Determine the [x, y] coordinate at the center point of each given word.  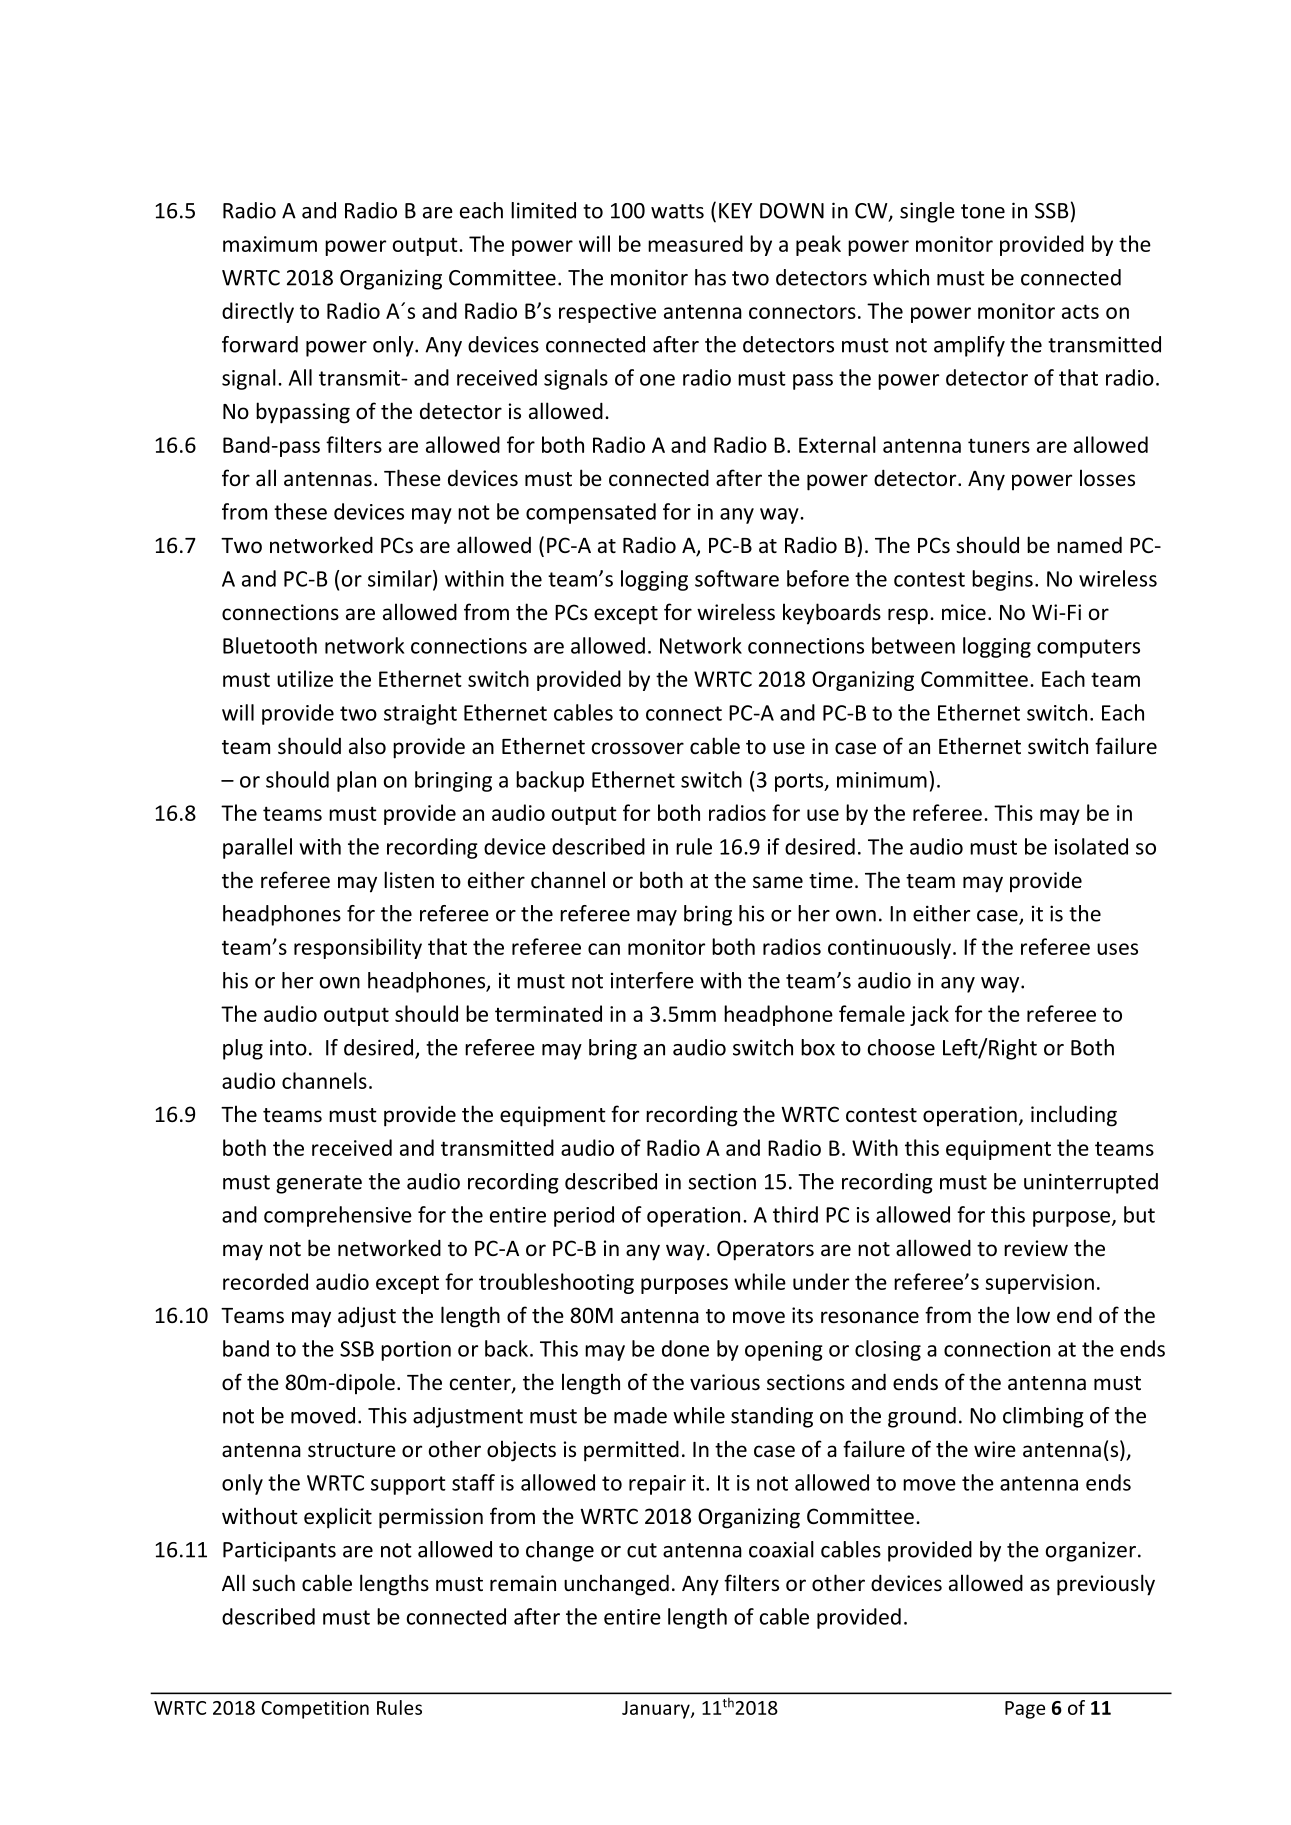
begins [1002, 580]
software [737, 578]
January [657, 1710]
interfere [652, 980]
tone [983, 211]
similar [401, 579]
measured [695, 243]
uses [1117, 949]
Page [1025, 1710]
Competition [315, 1709]
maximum [270, 244]
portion [416, 1351]
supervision [1039, 1284]
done [685, 1348]
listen [409, 880]
